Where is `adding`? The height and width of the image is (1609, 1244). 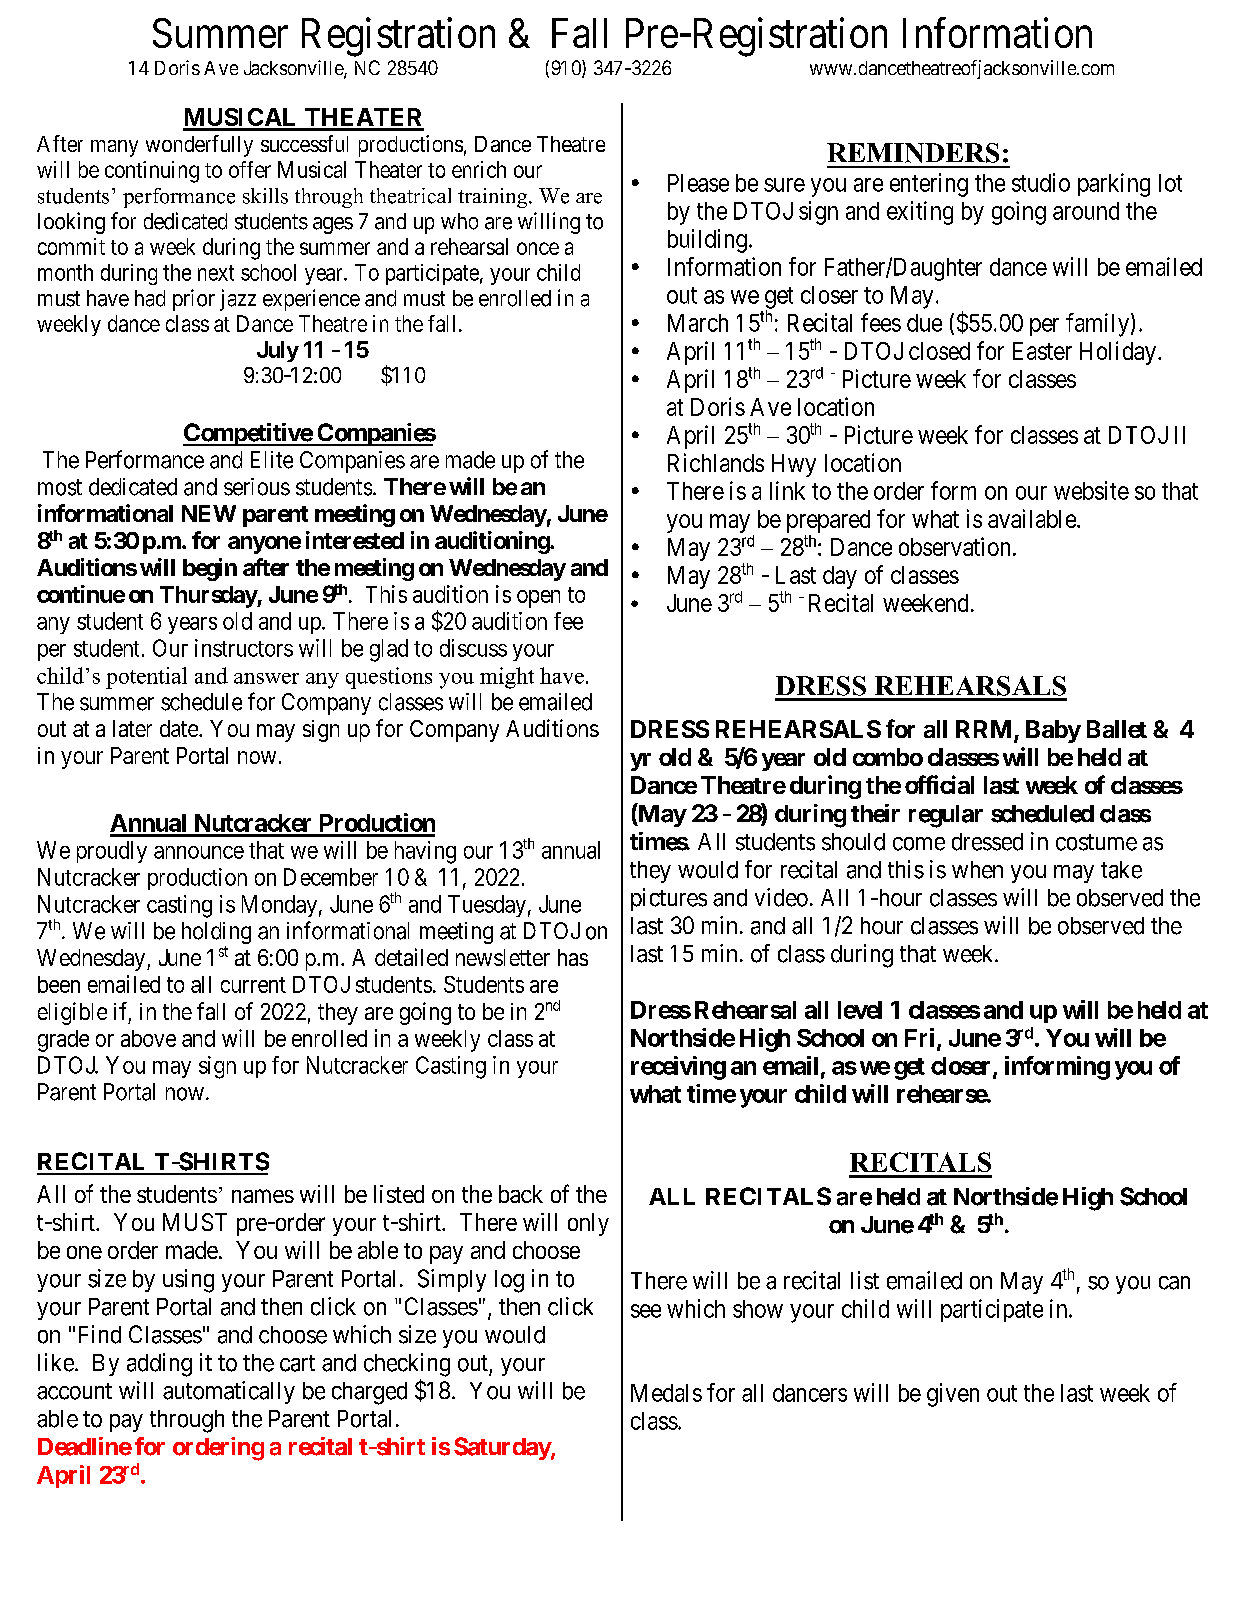 adding is located at coordinates (159, 1365).
